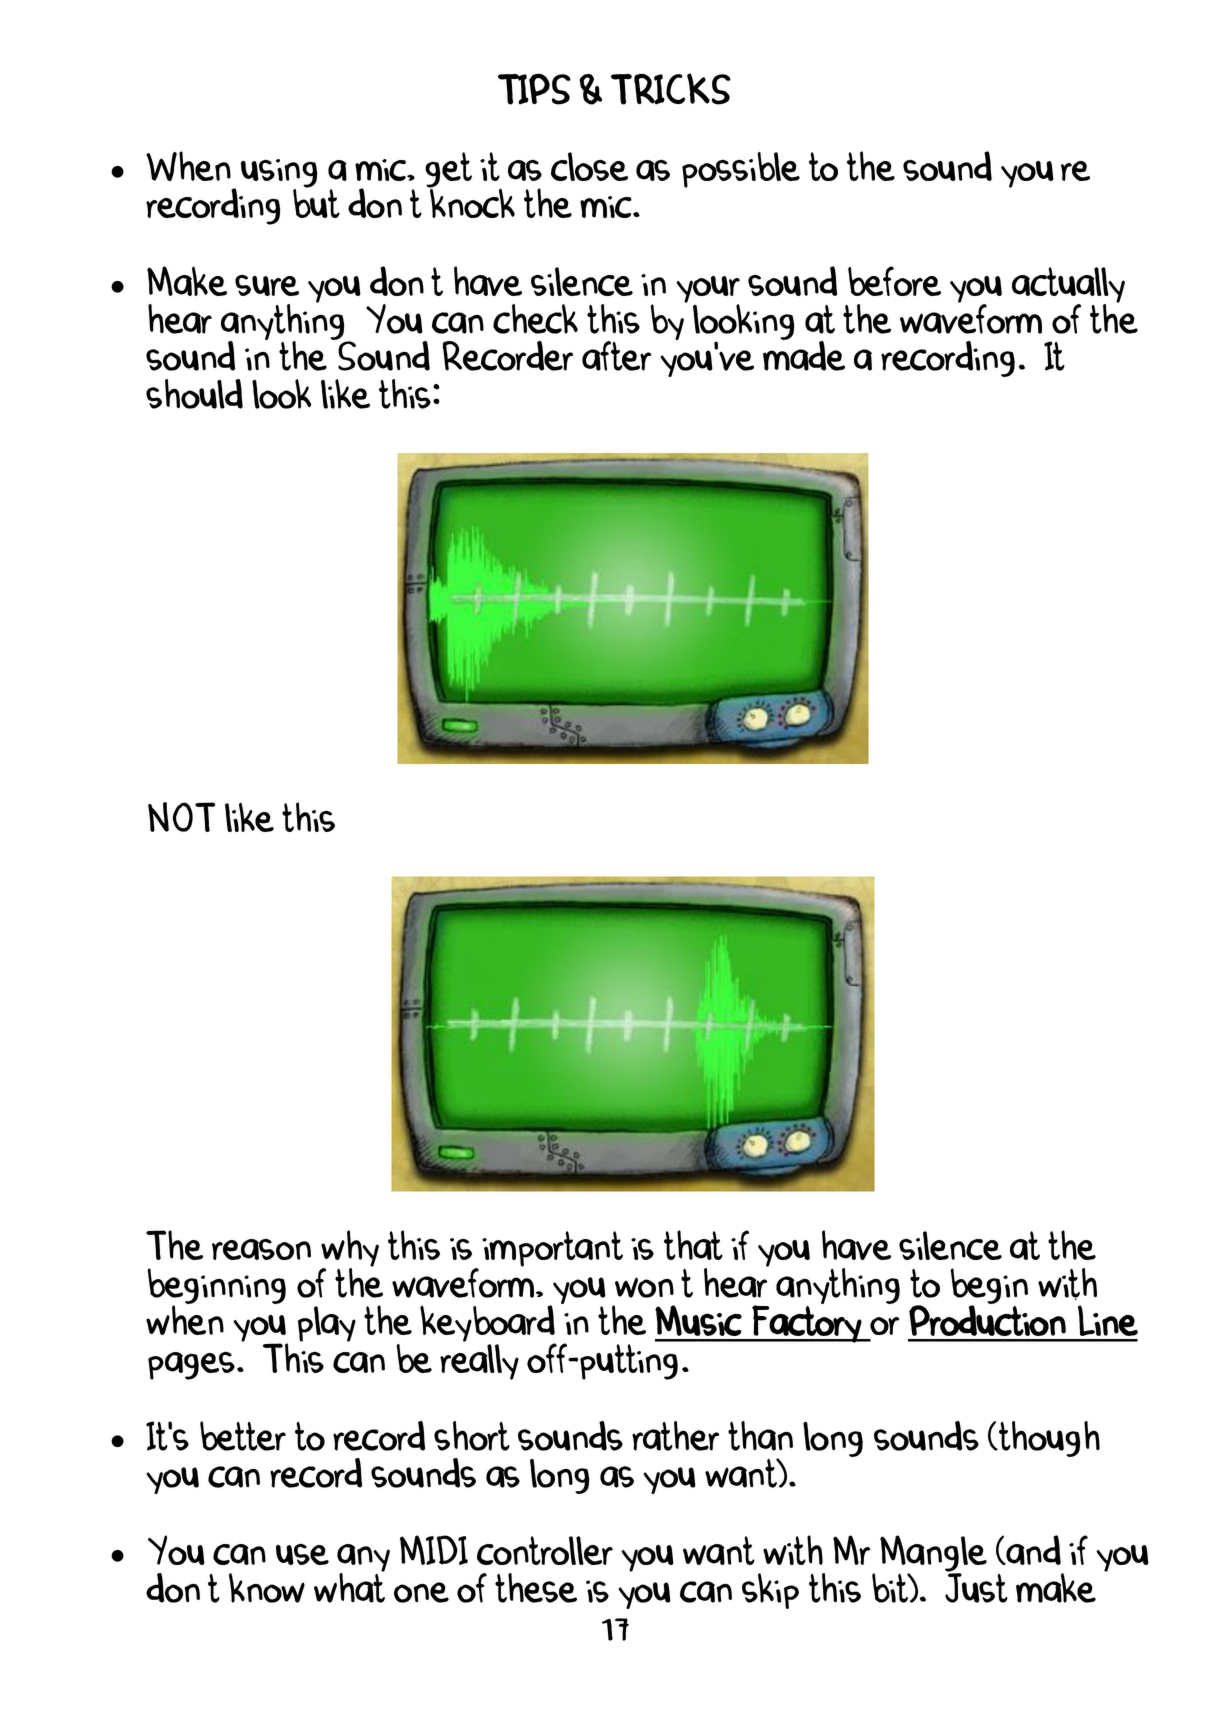  What do you see at coordinates (933, 1554) in the page?
I see `Mangle` at bounding box center [933, 1554].
